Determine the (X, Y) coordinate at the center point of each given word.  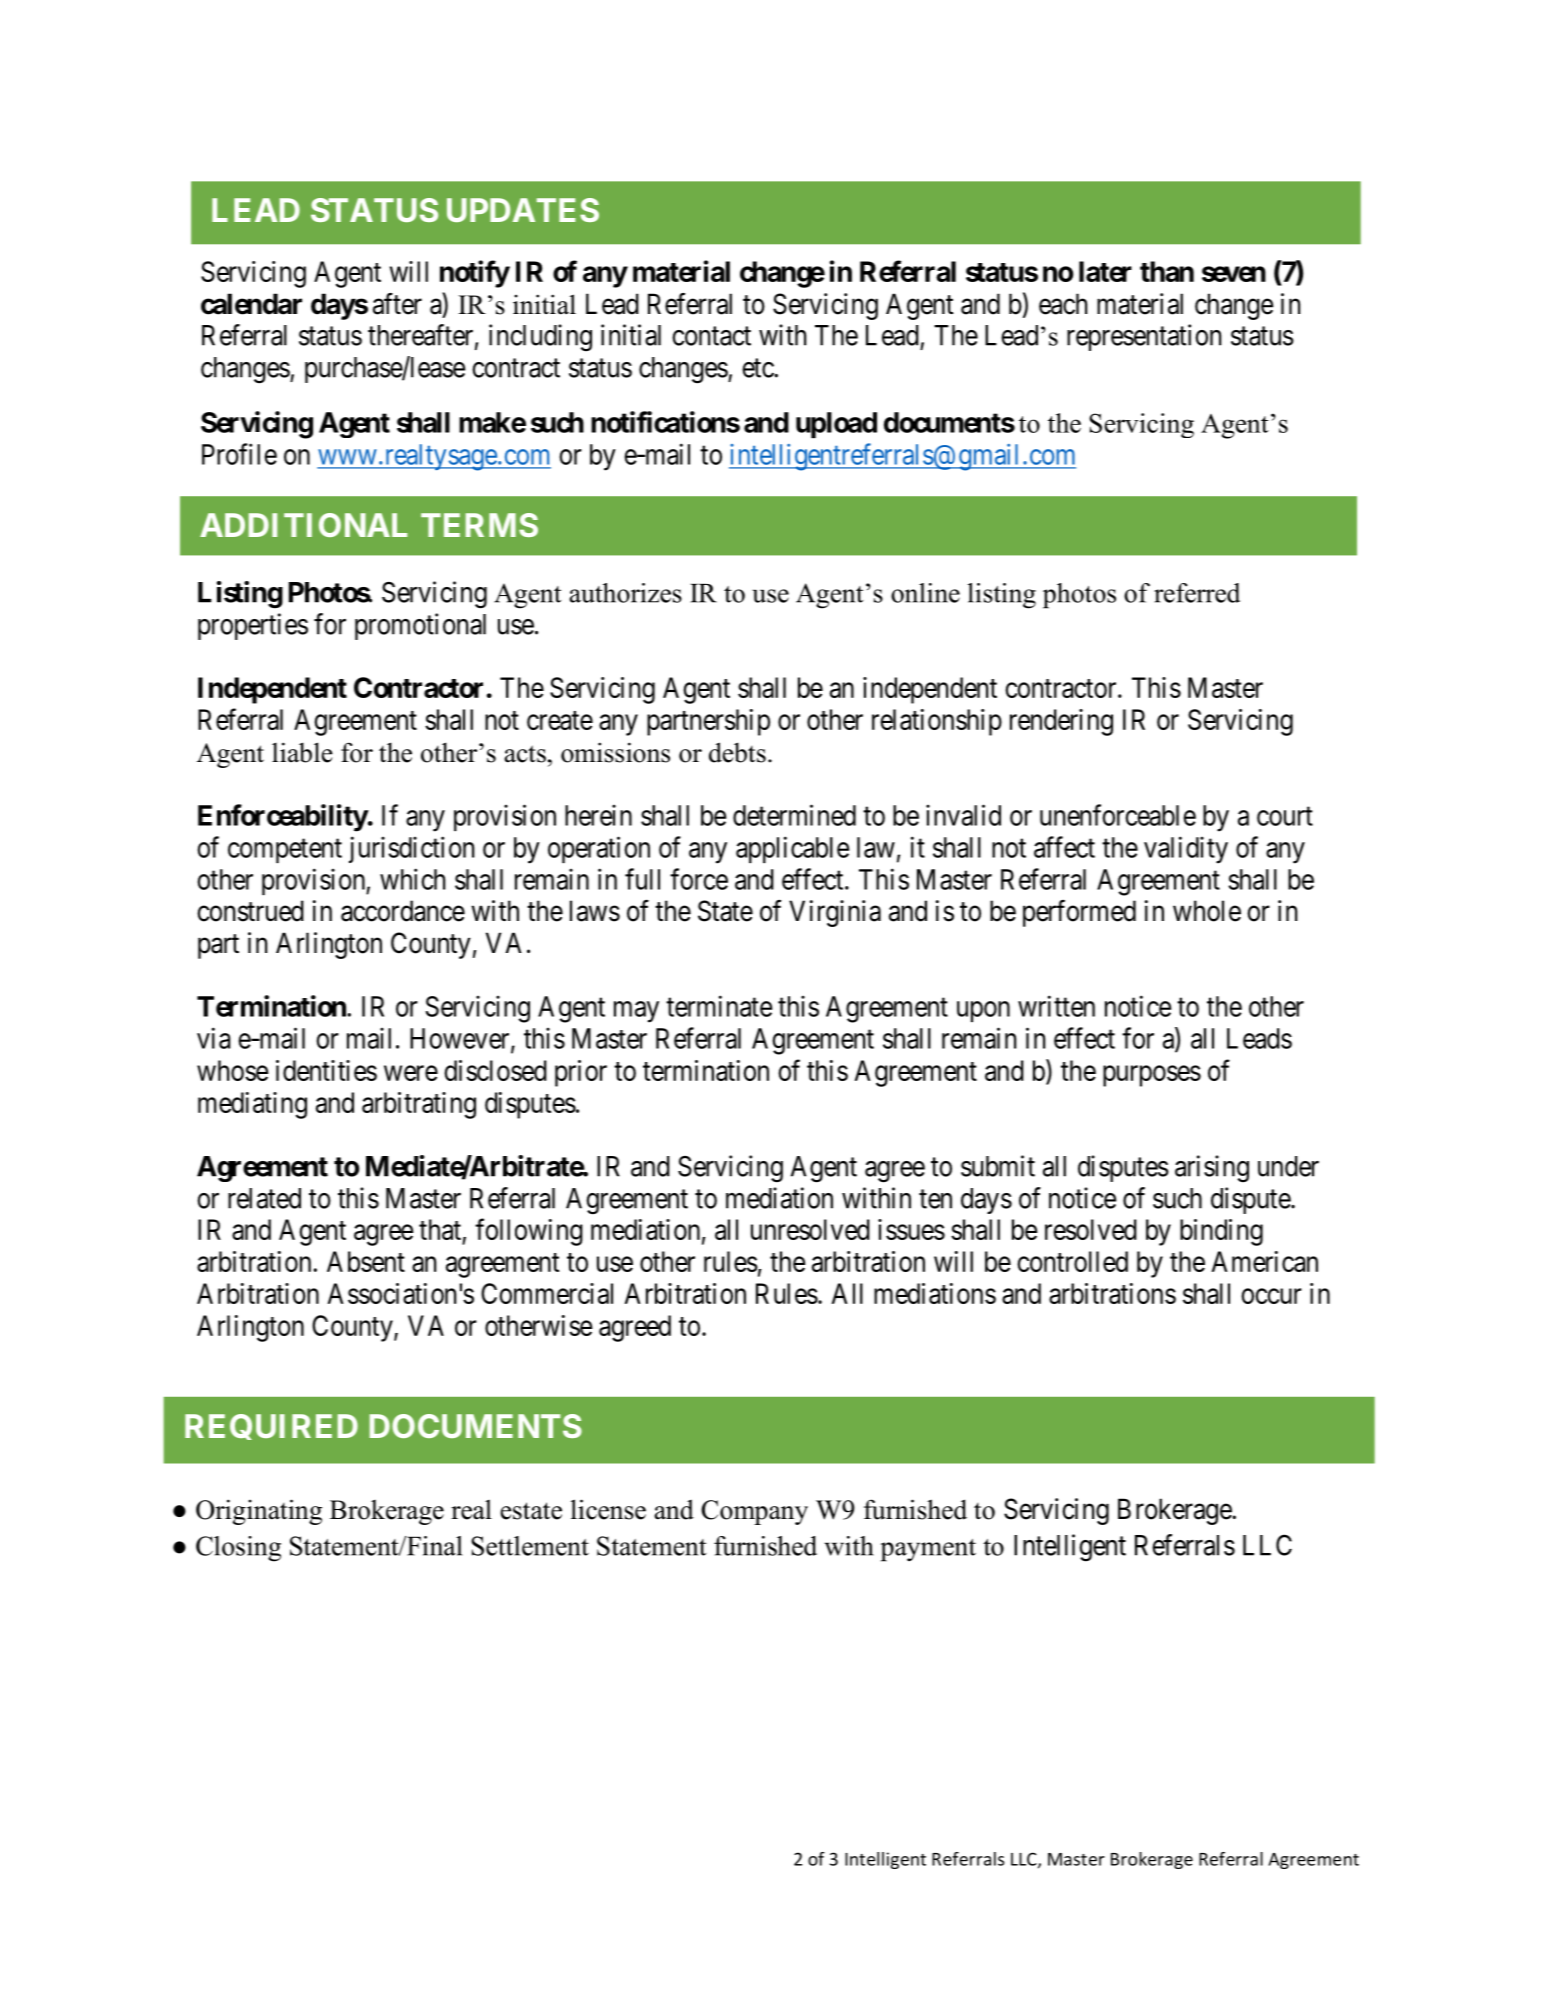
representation (1144, 337)
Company (754, 1512)
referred (1197, 593)
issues (911, 1229)
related (264, 1198)
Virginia (835, 913)
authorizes (625, 593)
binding (1221, 1232)
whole (1207, 911)
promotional (420, 626)
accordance (403, 911)
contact (711, 336)
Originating (259, 1512)
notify (475, 274)
